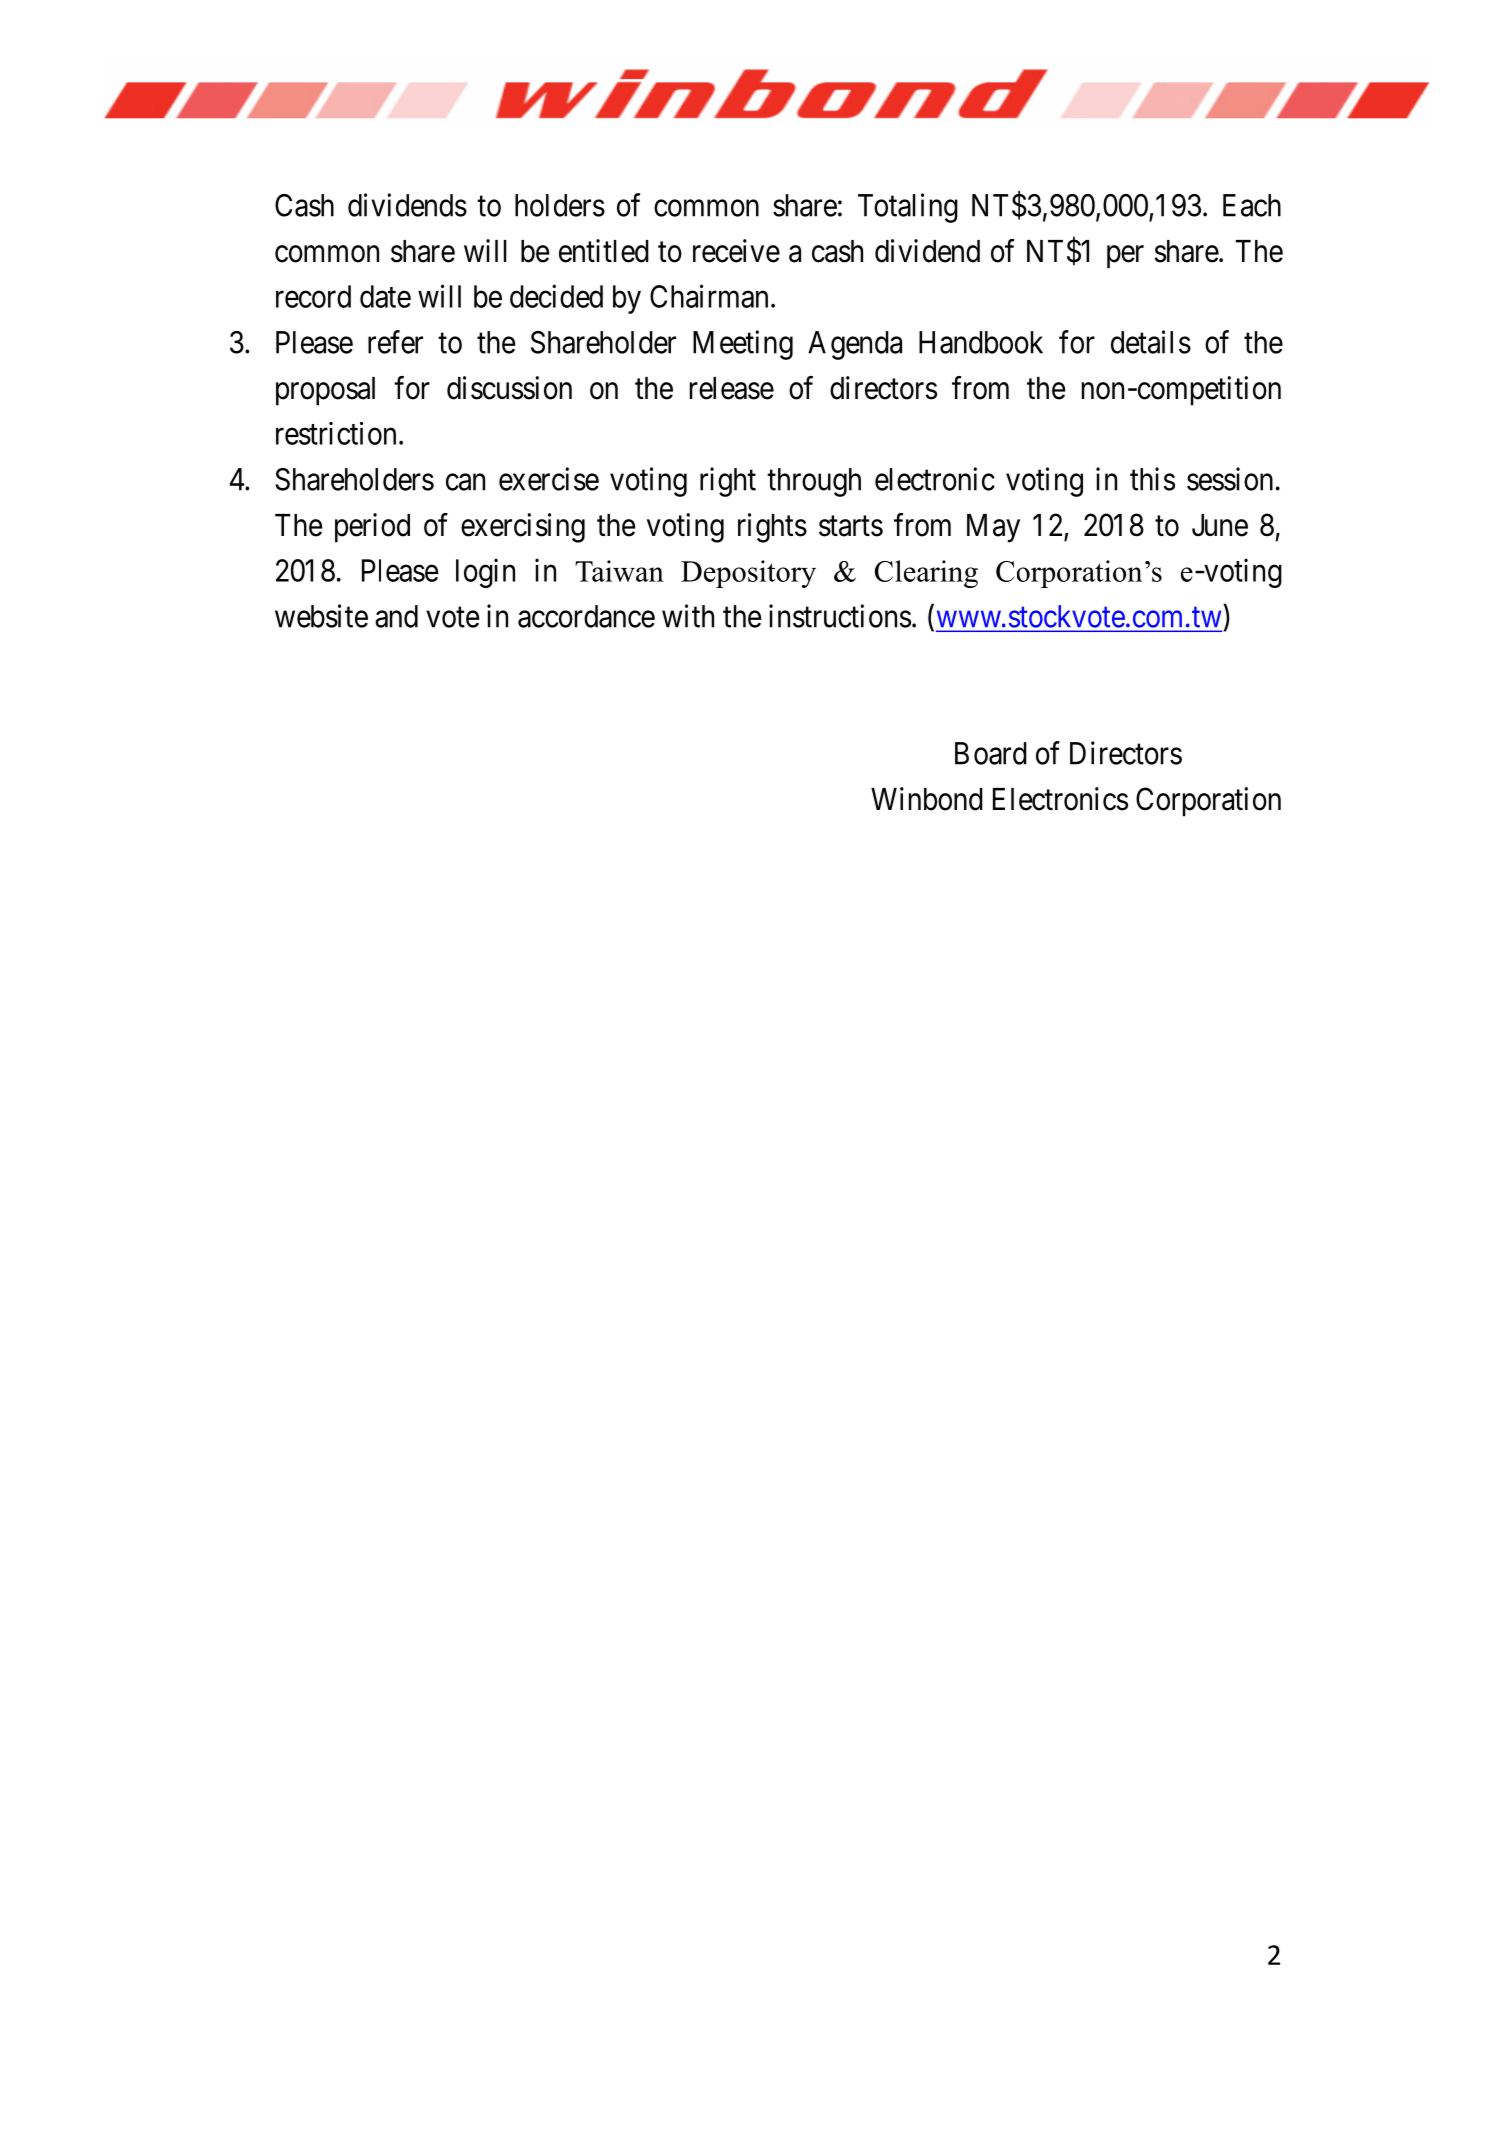 The height and width of the screenshot is (2136, 1510). What do you see at coordinates (1252, 205) in the screenshot?
I see `Each` at bounding box center [1252, 205].
